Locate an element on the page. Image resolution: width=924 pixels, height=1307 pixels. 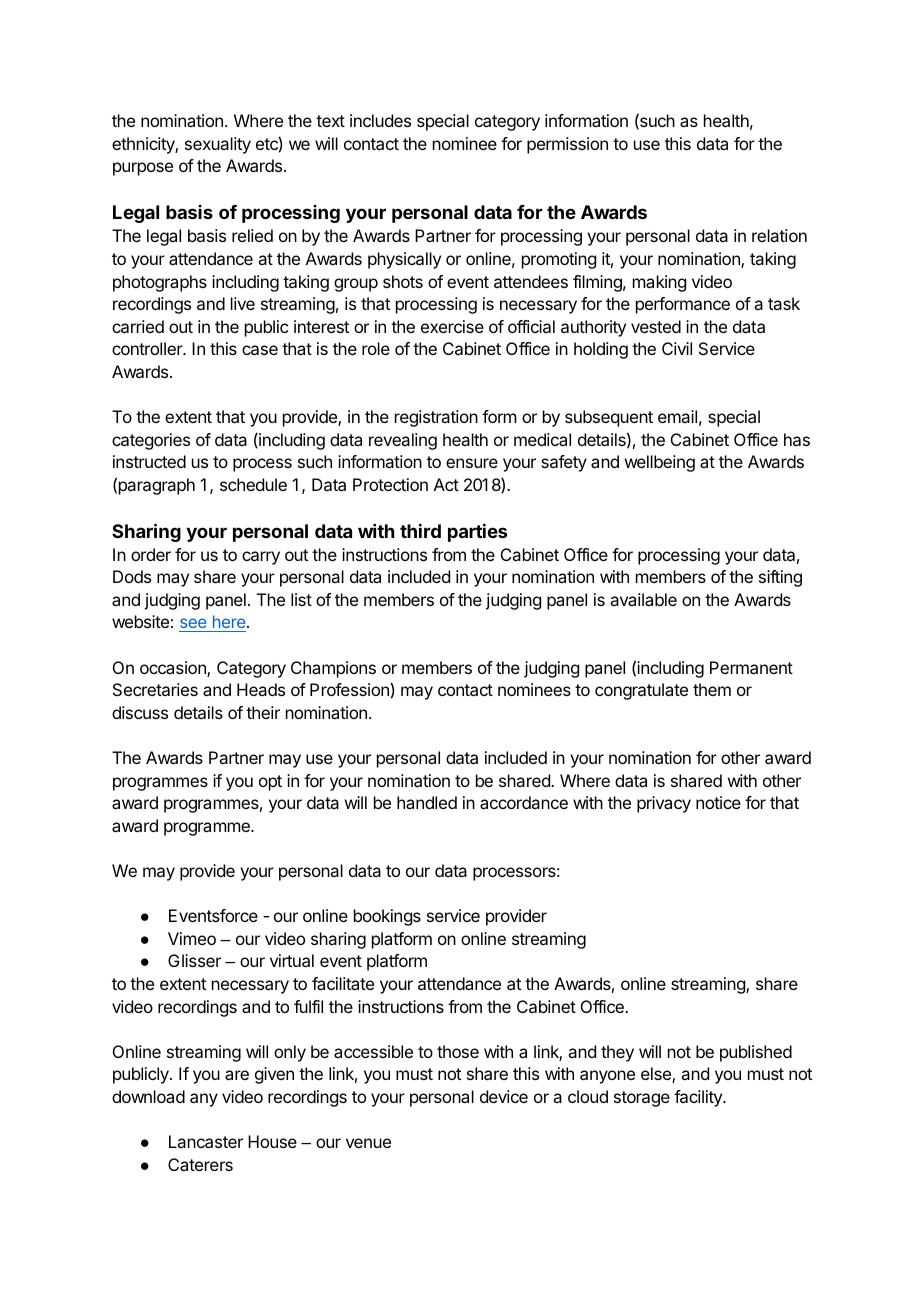
handled is located at coordinates (427, 802).
